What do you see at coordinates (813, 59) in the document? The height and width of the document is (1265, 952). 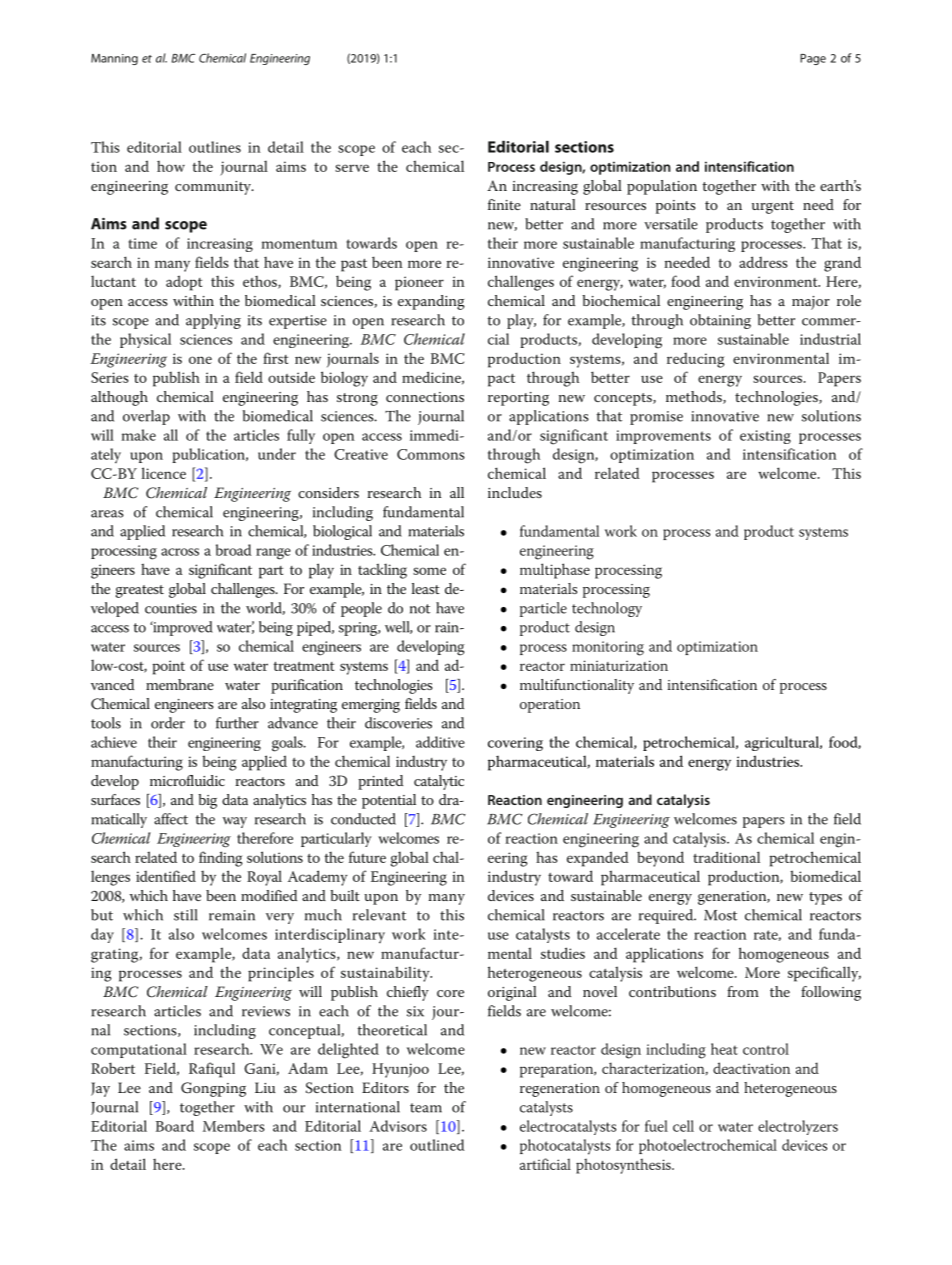 I see `Page` at bounding box center [813, 59].
